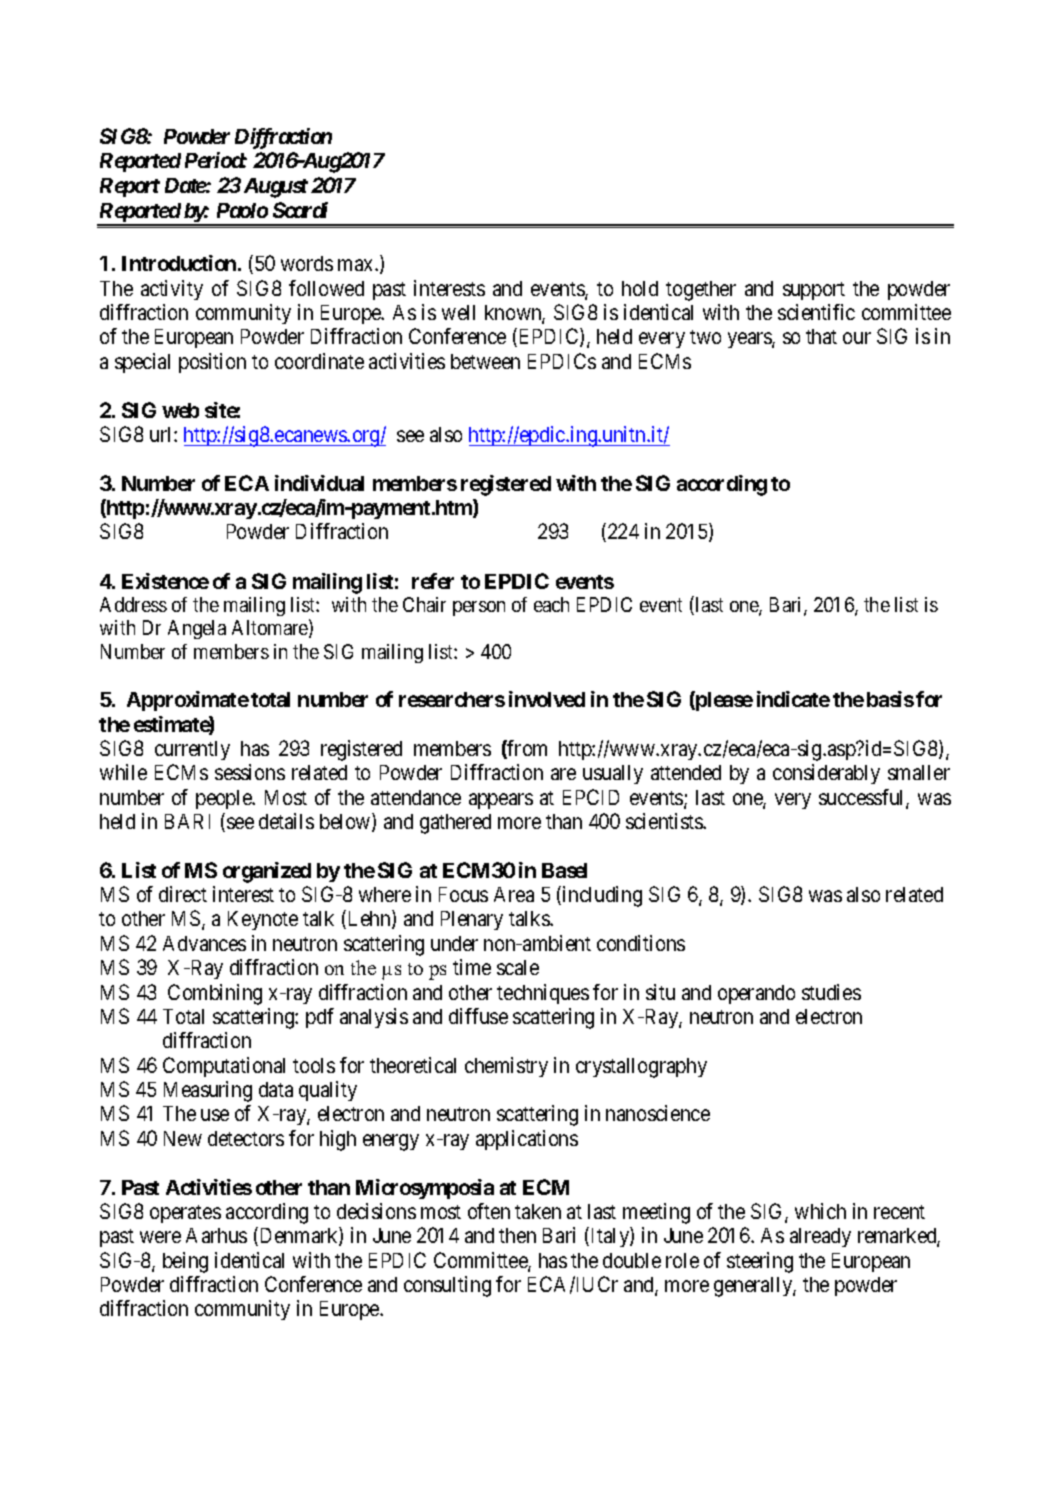 The width and height of the page is (1051, 1487). I want to click on then, so click(517, 1235).
